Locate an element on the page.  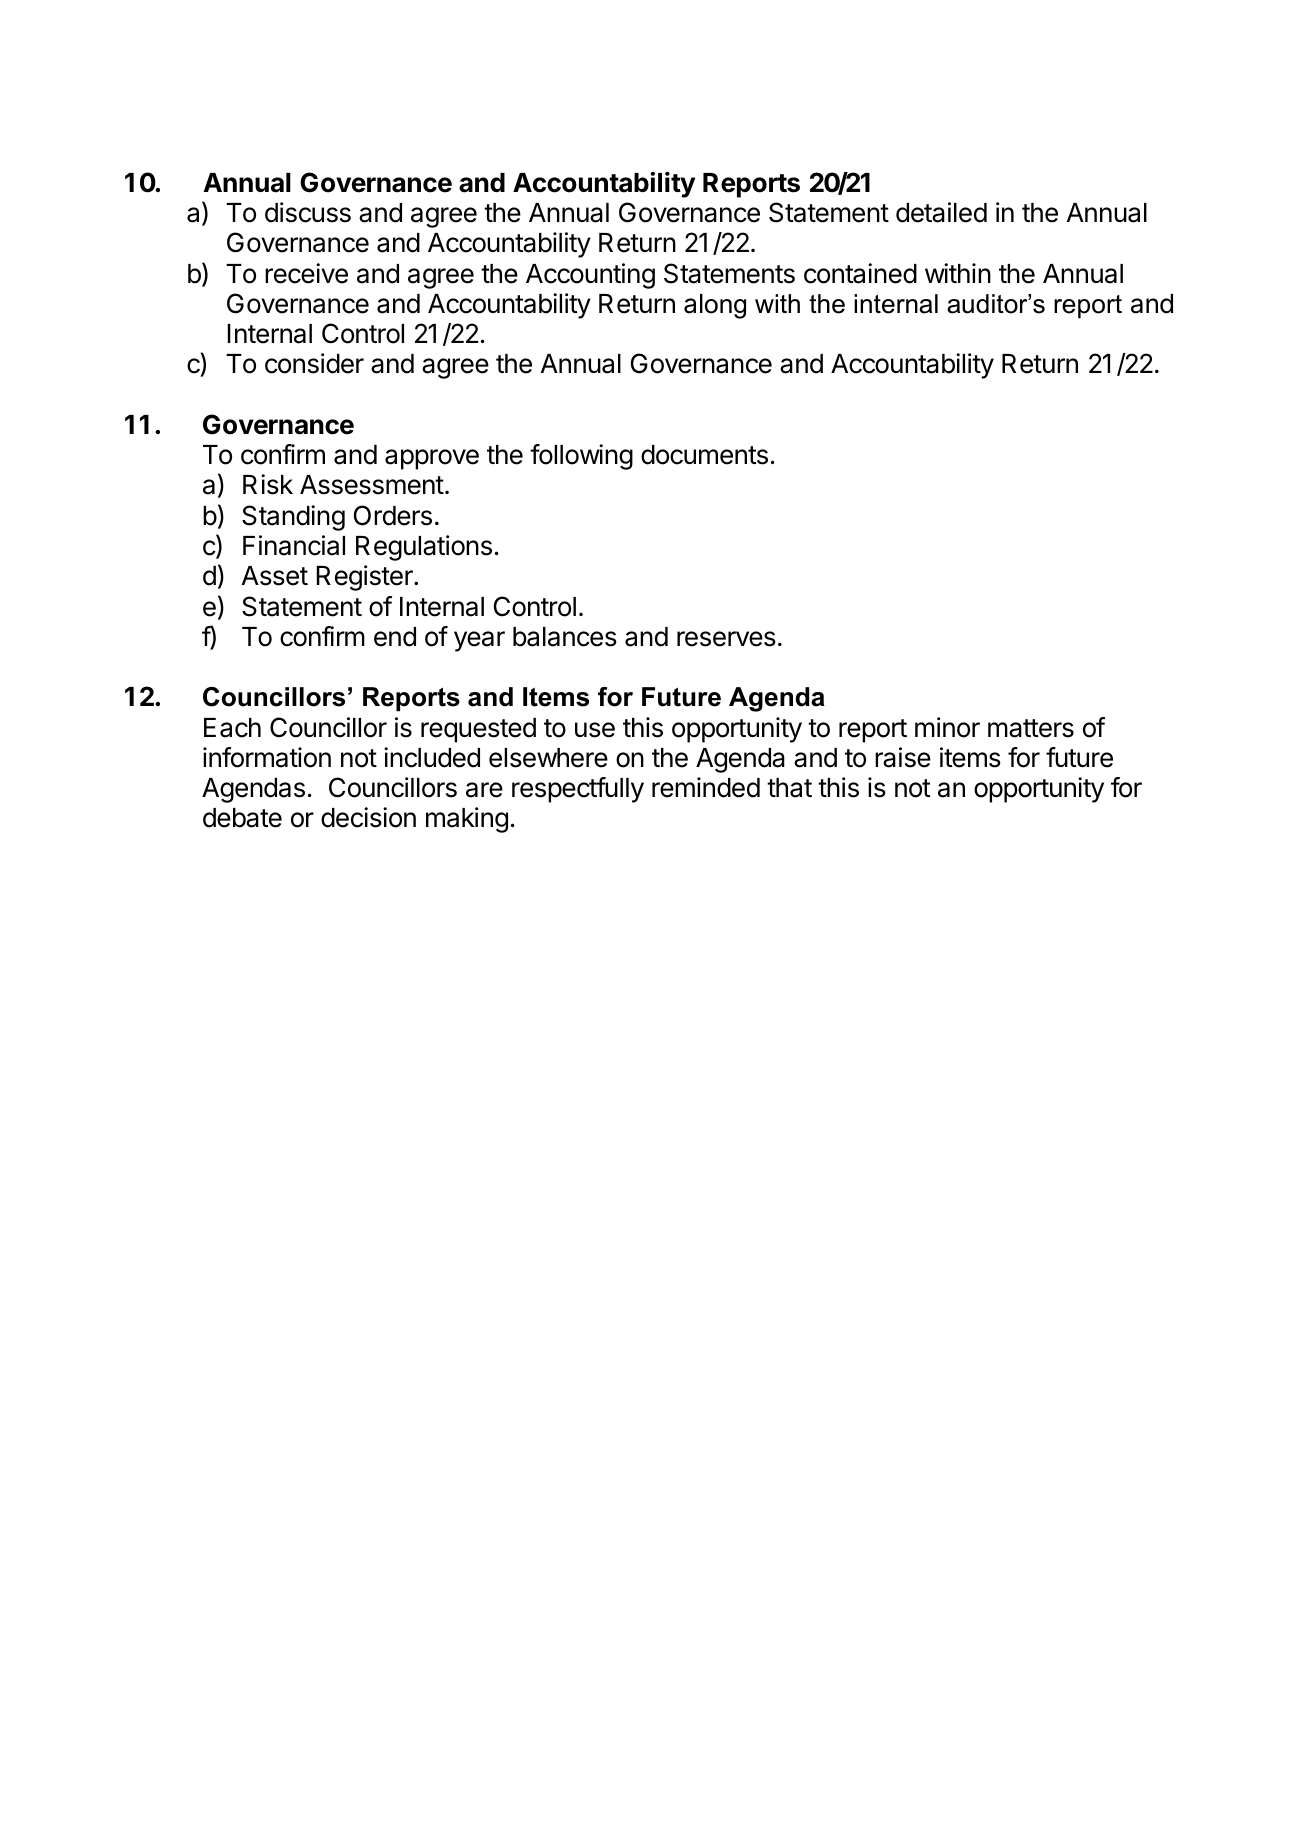
Register is located at coordinates (366, 578).
